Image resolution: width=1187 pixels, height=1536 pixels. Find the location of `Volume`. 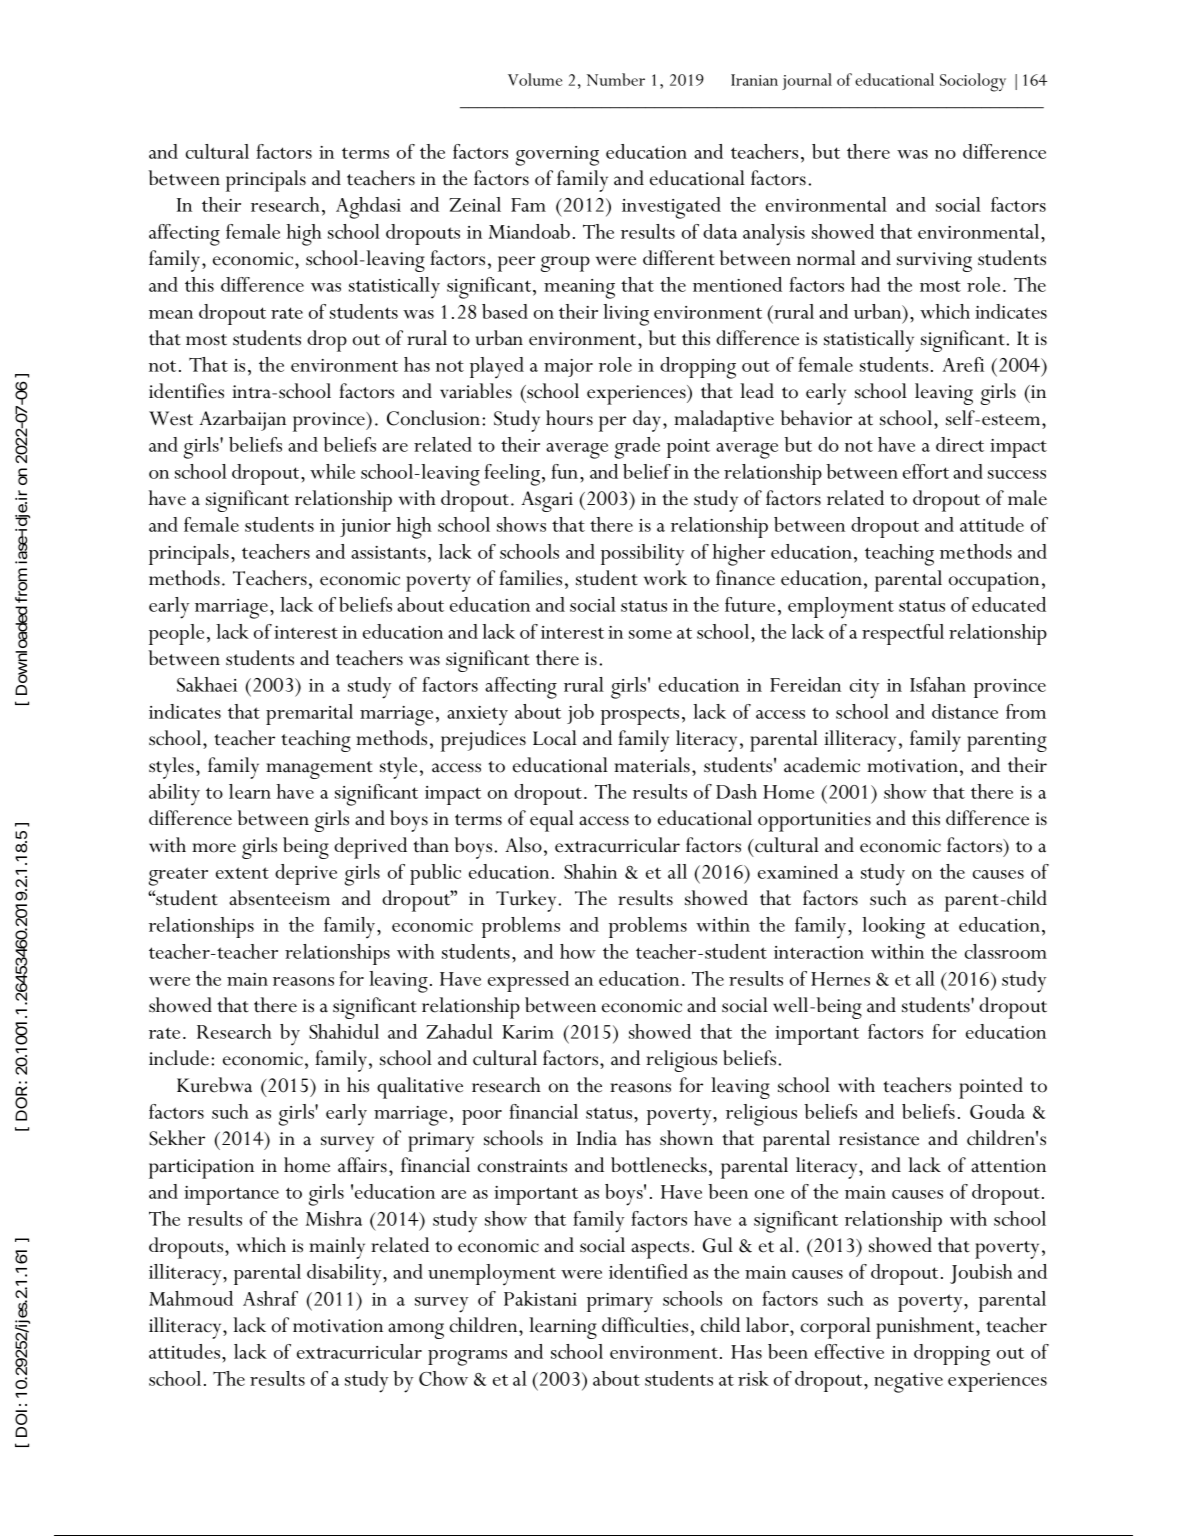

Volume is located at coordinates (535, 79).
